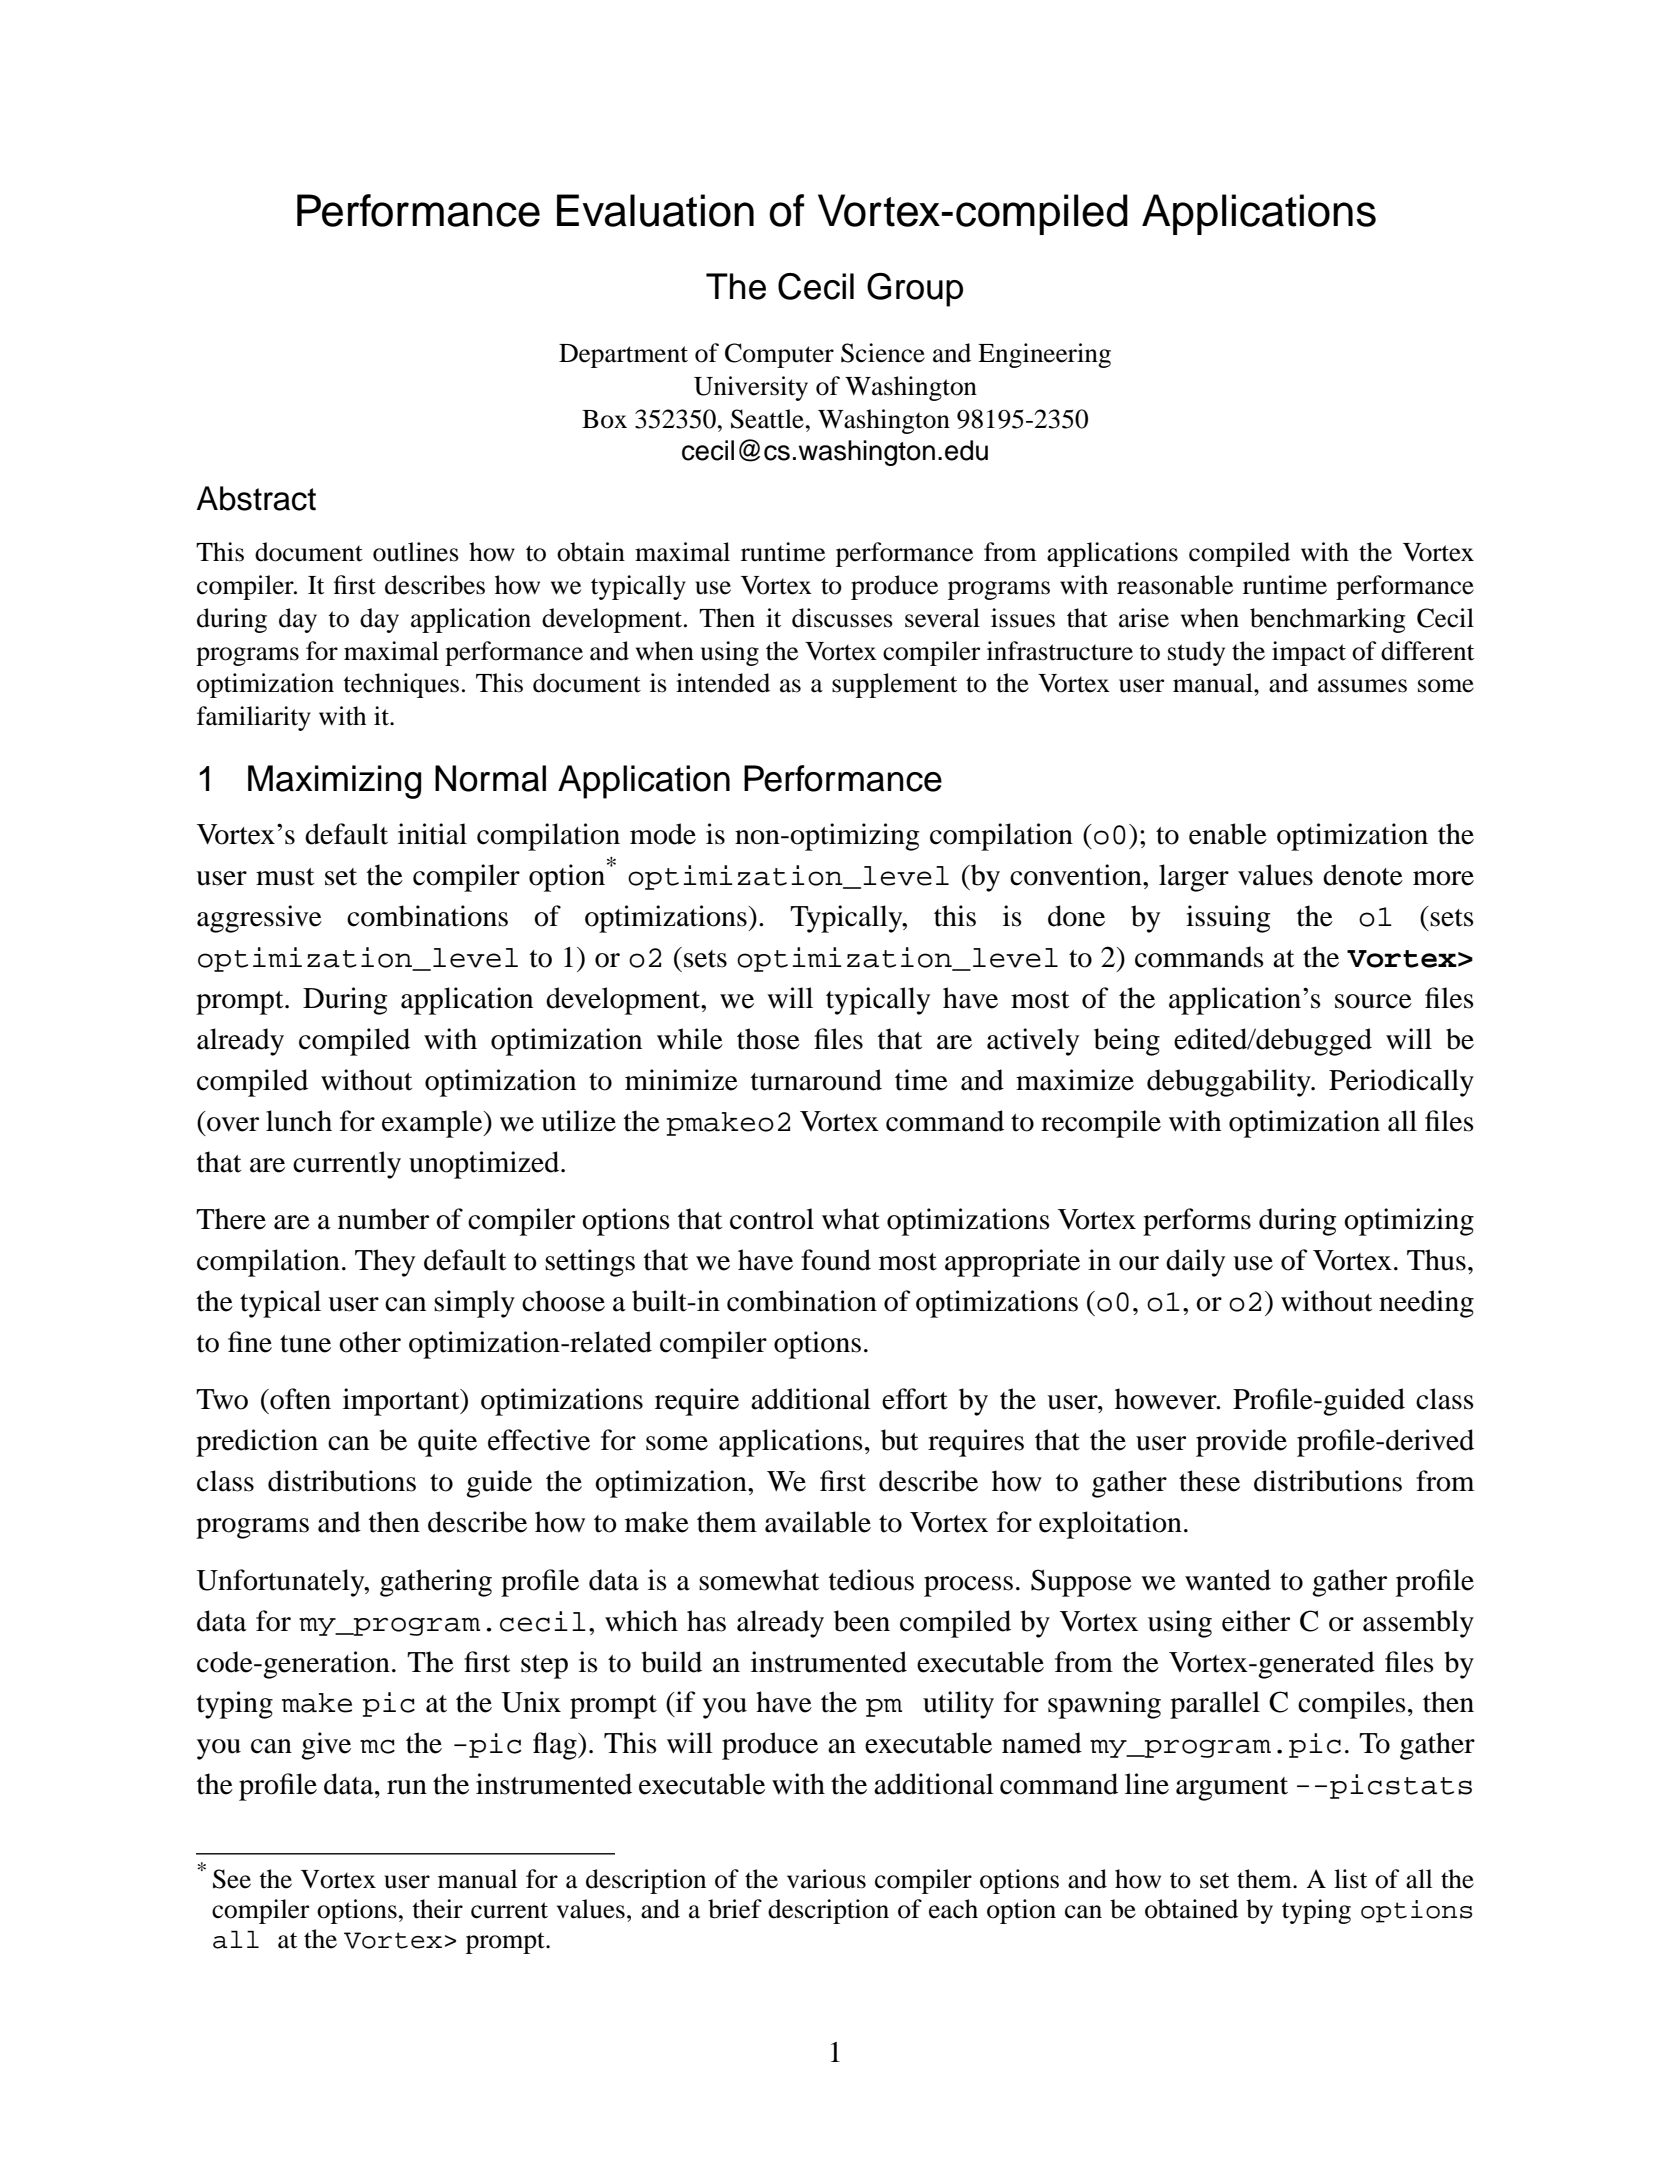 This screenshot has width=1671, height=2162. What do you see at coordinates (447, 1443) in the screenshot?
I see `quite` at bounding box center [447, 1443].
